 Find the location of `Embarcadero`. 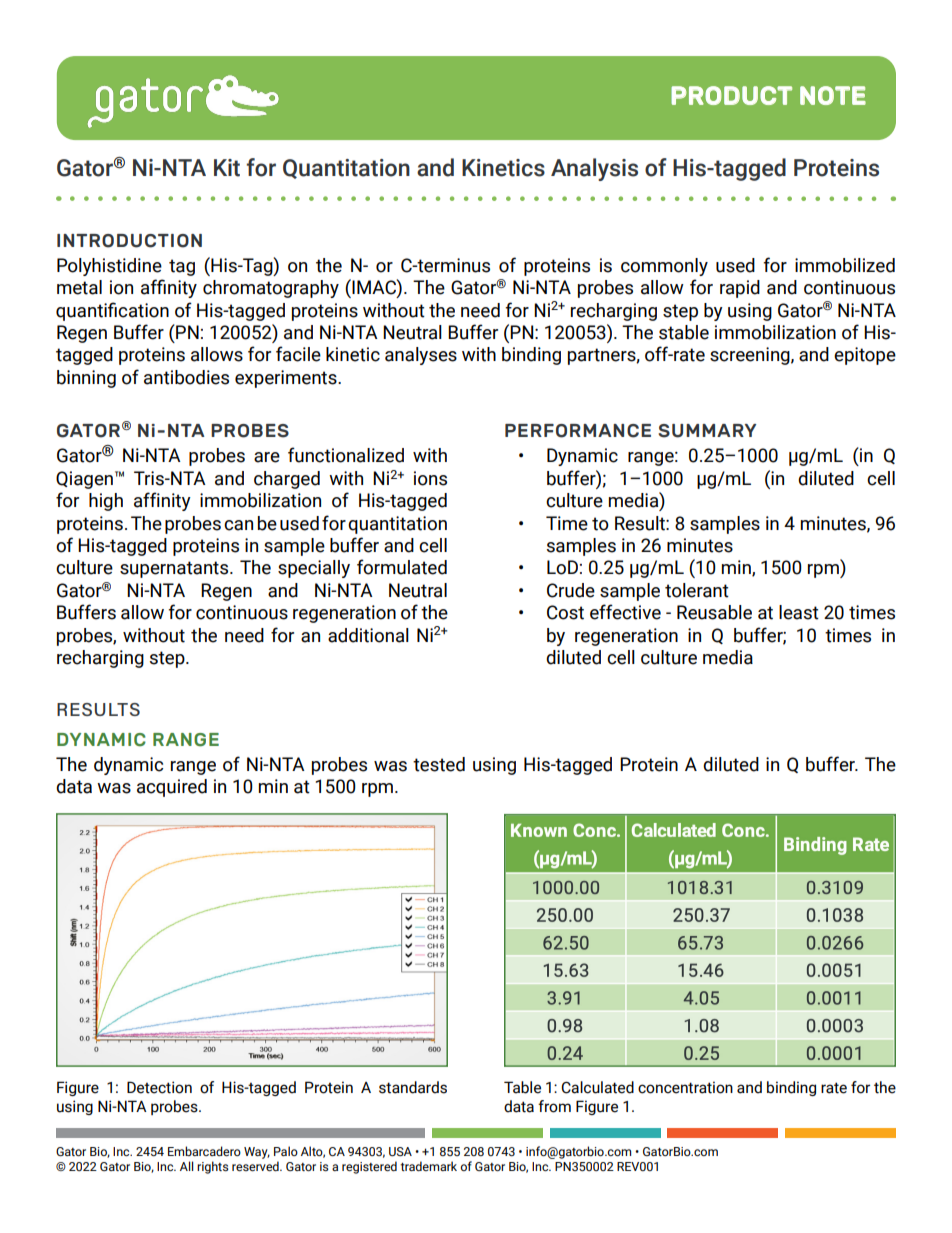

Embarcadero is located at coordinates (204, 1151).
